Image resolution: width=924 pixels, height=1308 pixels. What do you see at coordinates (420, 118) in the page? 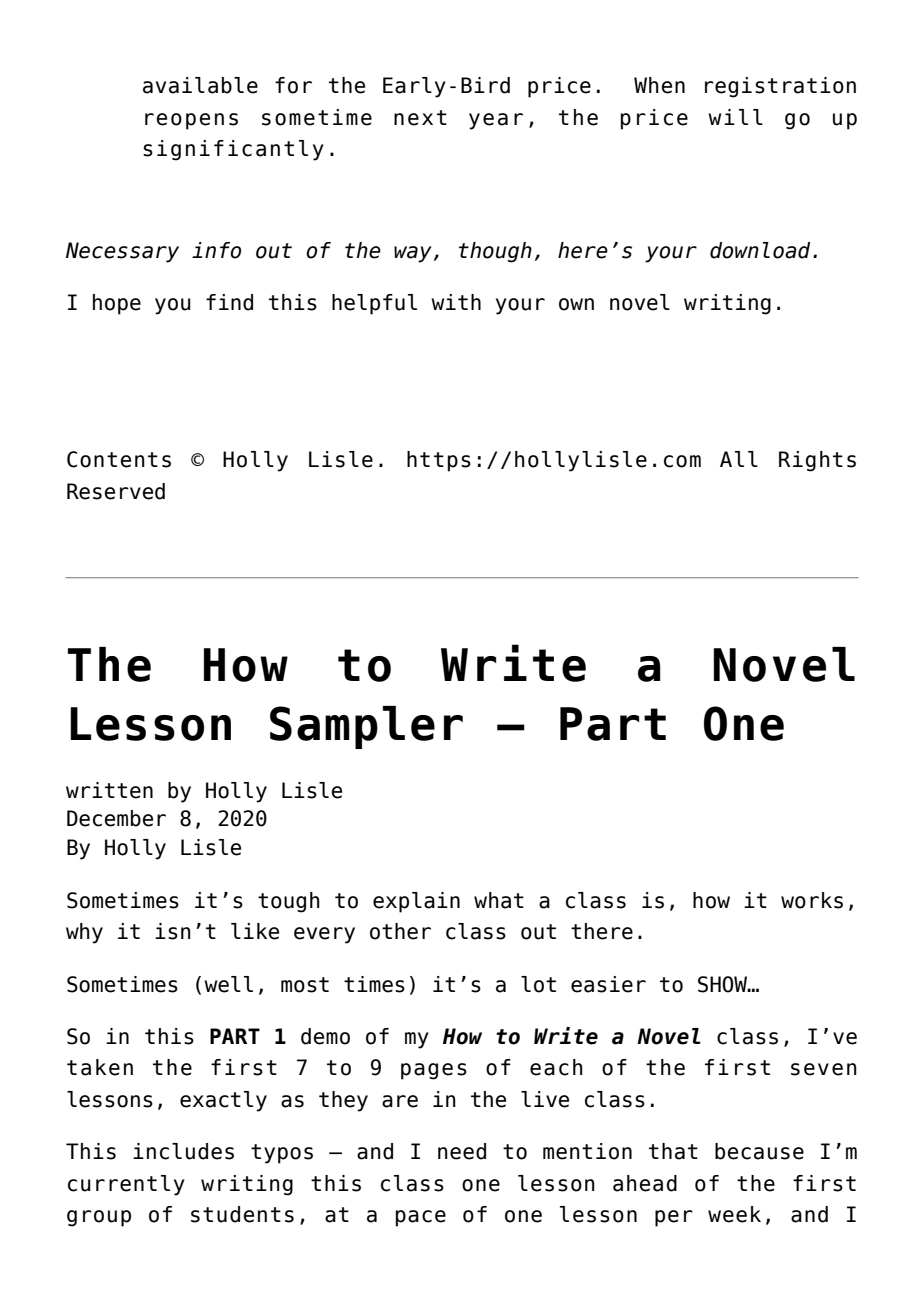
I see `next` at bounding box center [420, 118].
